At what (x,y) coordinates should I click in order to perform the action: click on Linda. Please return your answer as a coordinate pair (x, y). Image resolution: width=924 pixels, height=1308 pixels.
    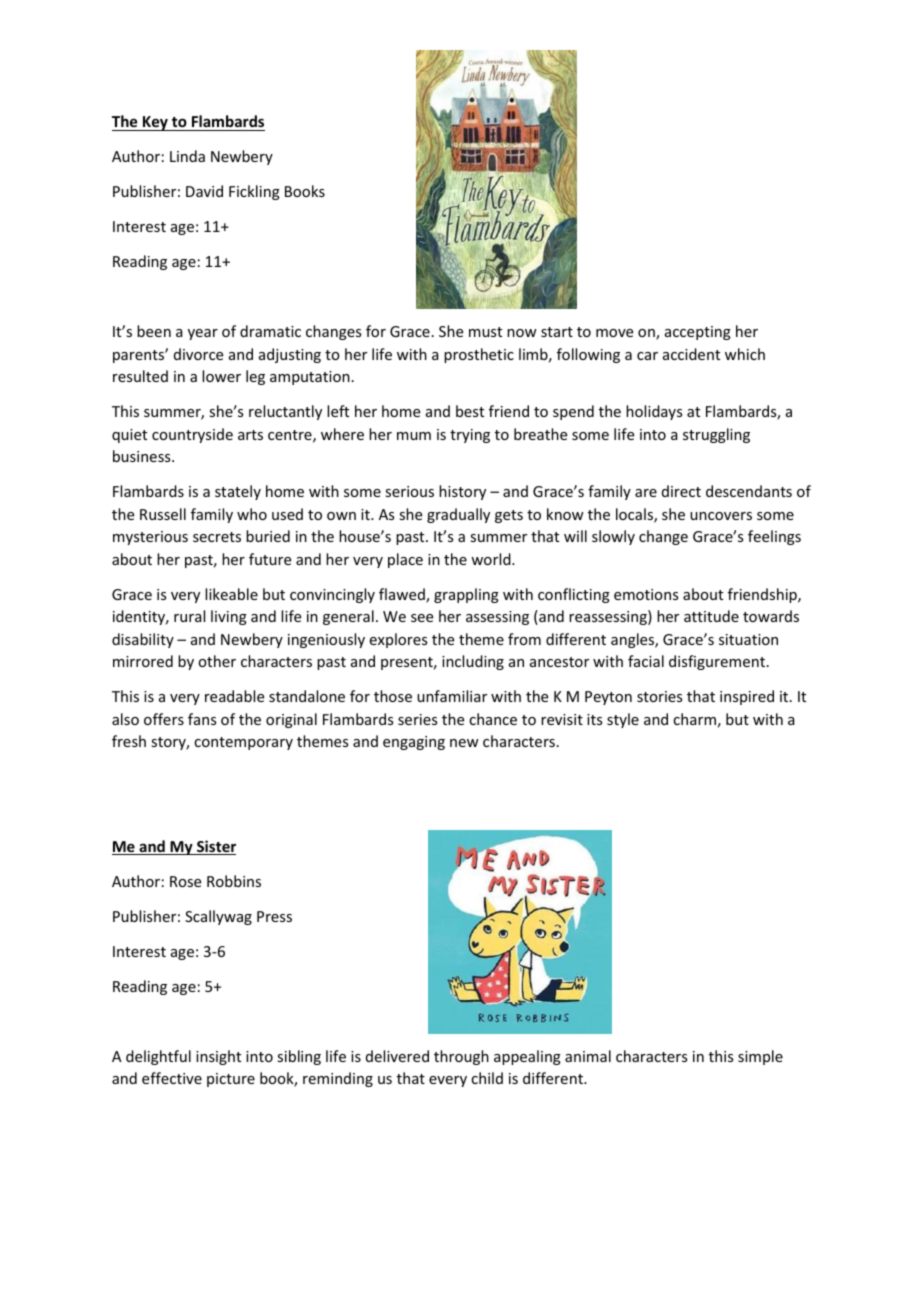
    Looking at the image, I should click on (187, 156).
